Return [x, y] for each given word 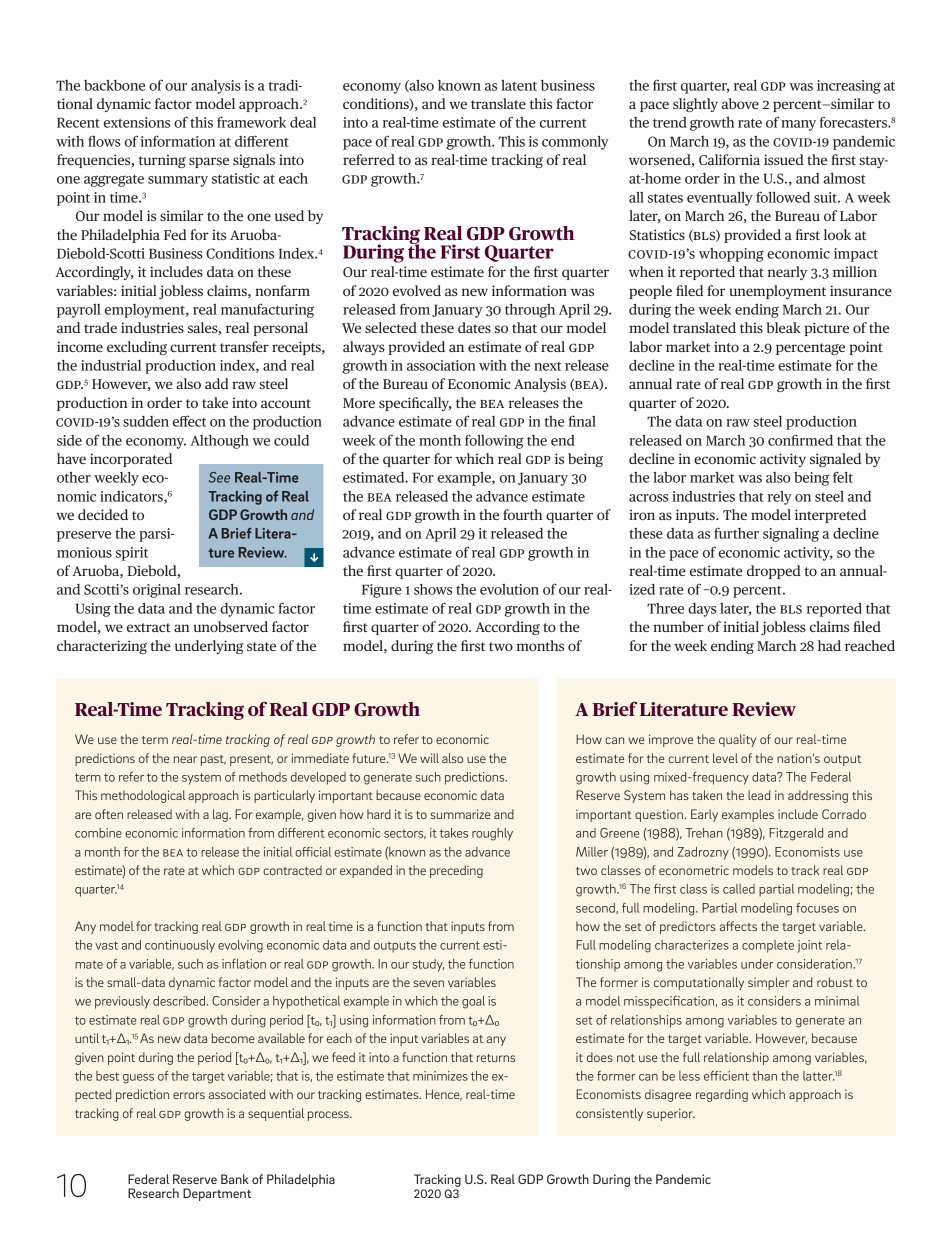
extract [149, 627]
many [798, 125]
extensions [137, 122]
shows [433, 589]
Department [217, 1194]
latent [519, 85]
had [829, 645]
